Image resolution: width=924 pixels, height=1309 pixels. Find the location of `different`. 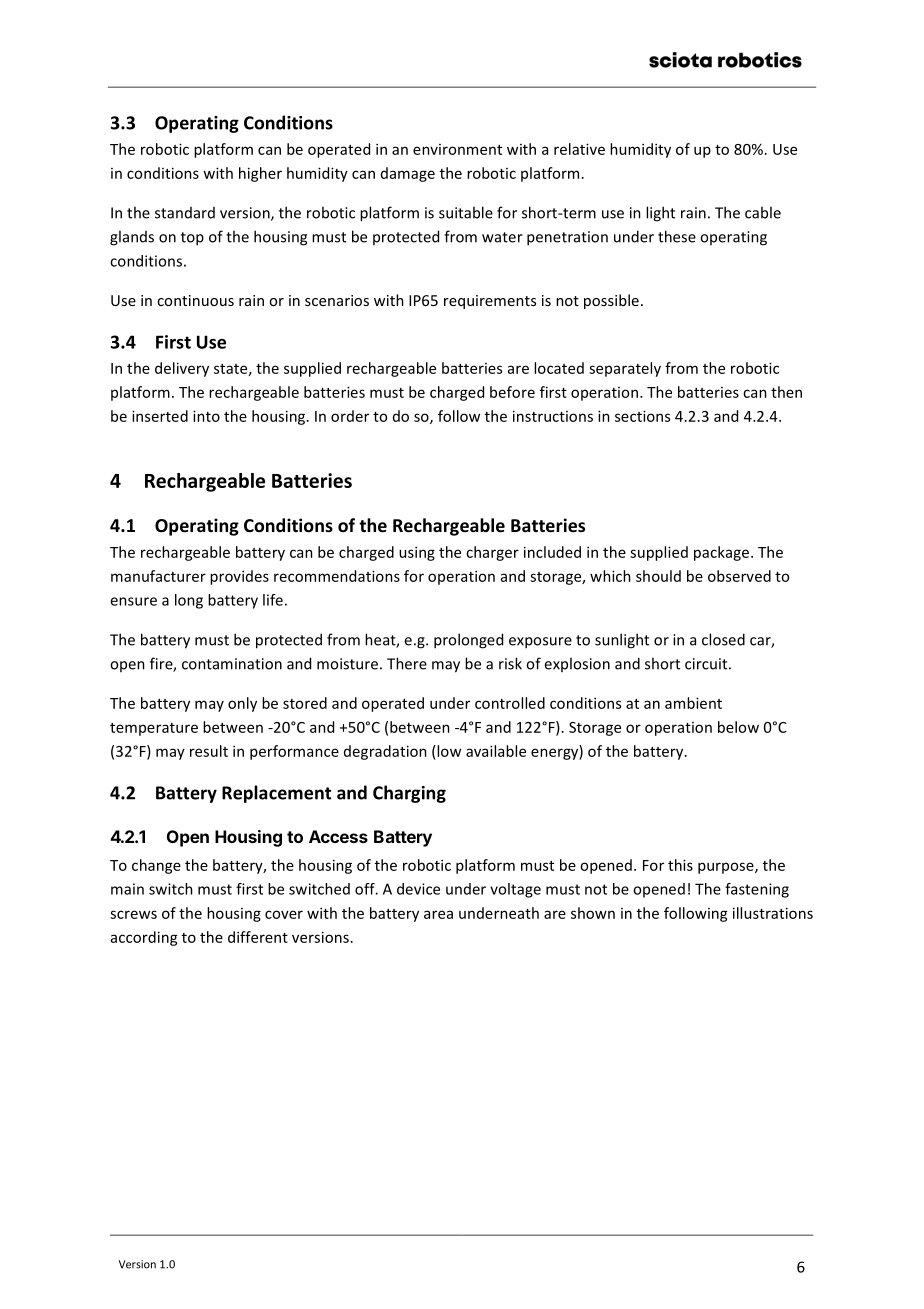

different is located at coordinates (258, 937).
